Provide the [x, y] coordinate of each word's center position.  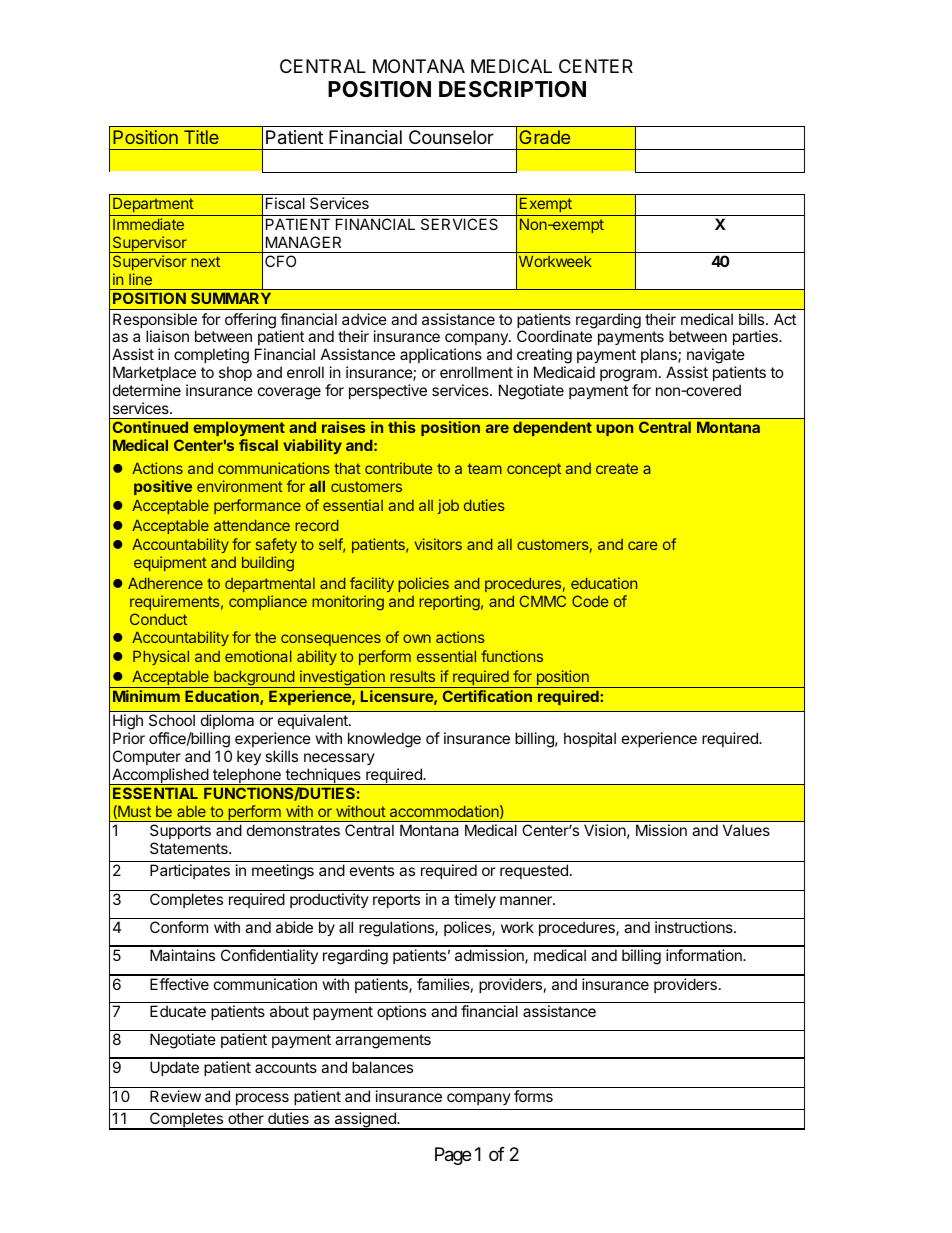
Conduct [158, 619]
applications [441, 357]
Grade [544, 137]
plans [660, 357]
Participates [190, 871]
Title [201, 137]
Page [453, 1156]
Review [175, 1096]
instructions [695, 927]
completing [211, 357]
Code [590, 601]
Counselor [451, 137]
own [417, 638]
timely [475, 900]
